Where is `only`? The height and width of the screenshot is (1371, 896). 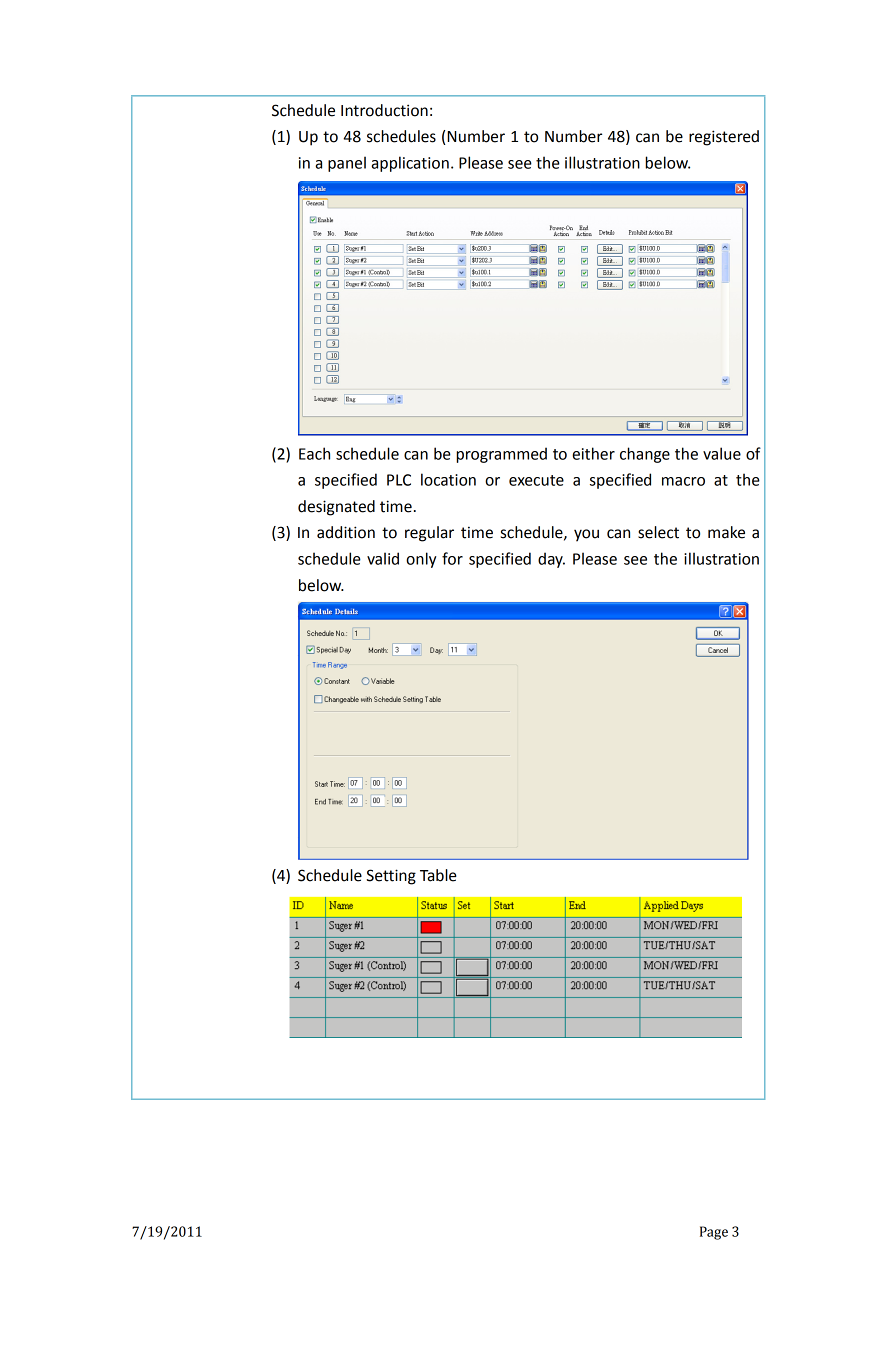
only is located at coordinates (421, 560).
